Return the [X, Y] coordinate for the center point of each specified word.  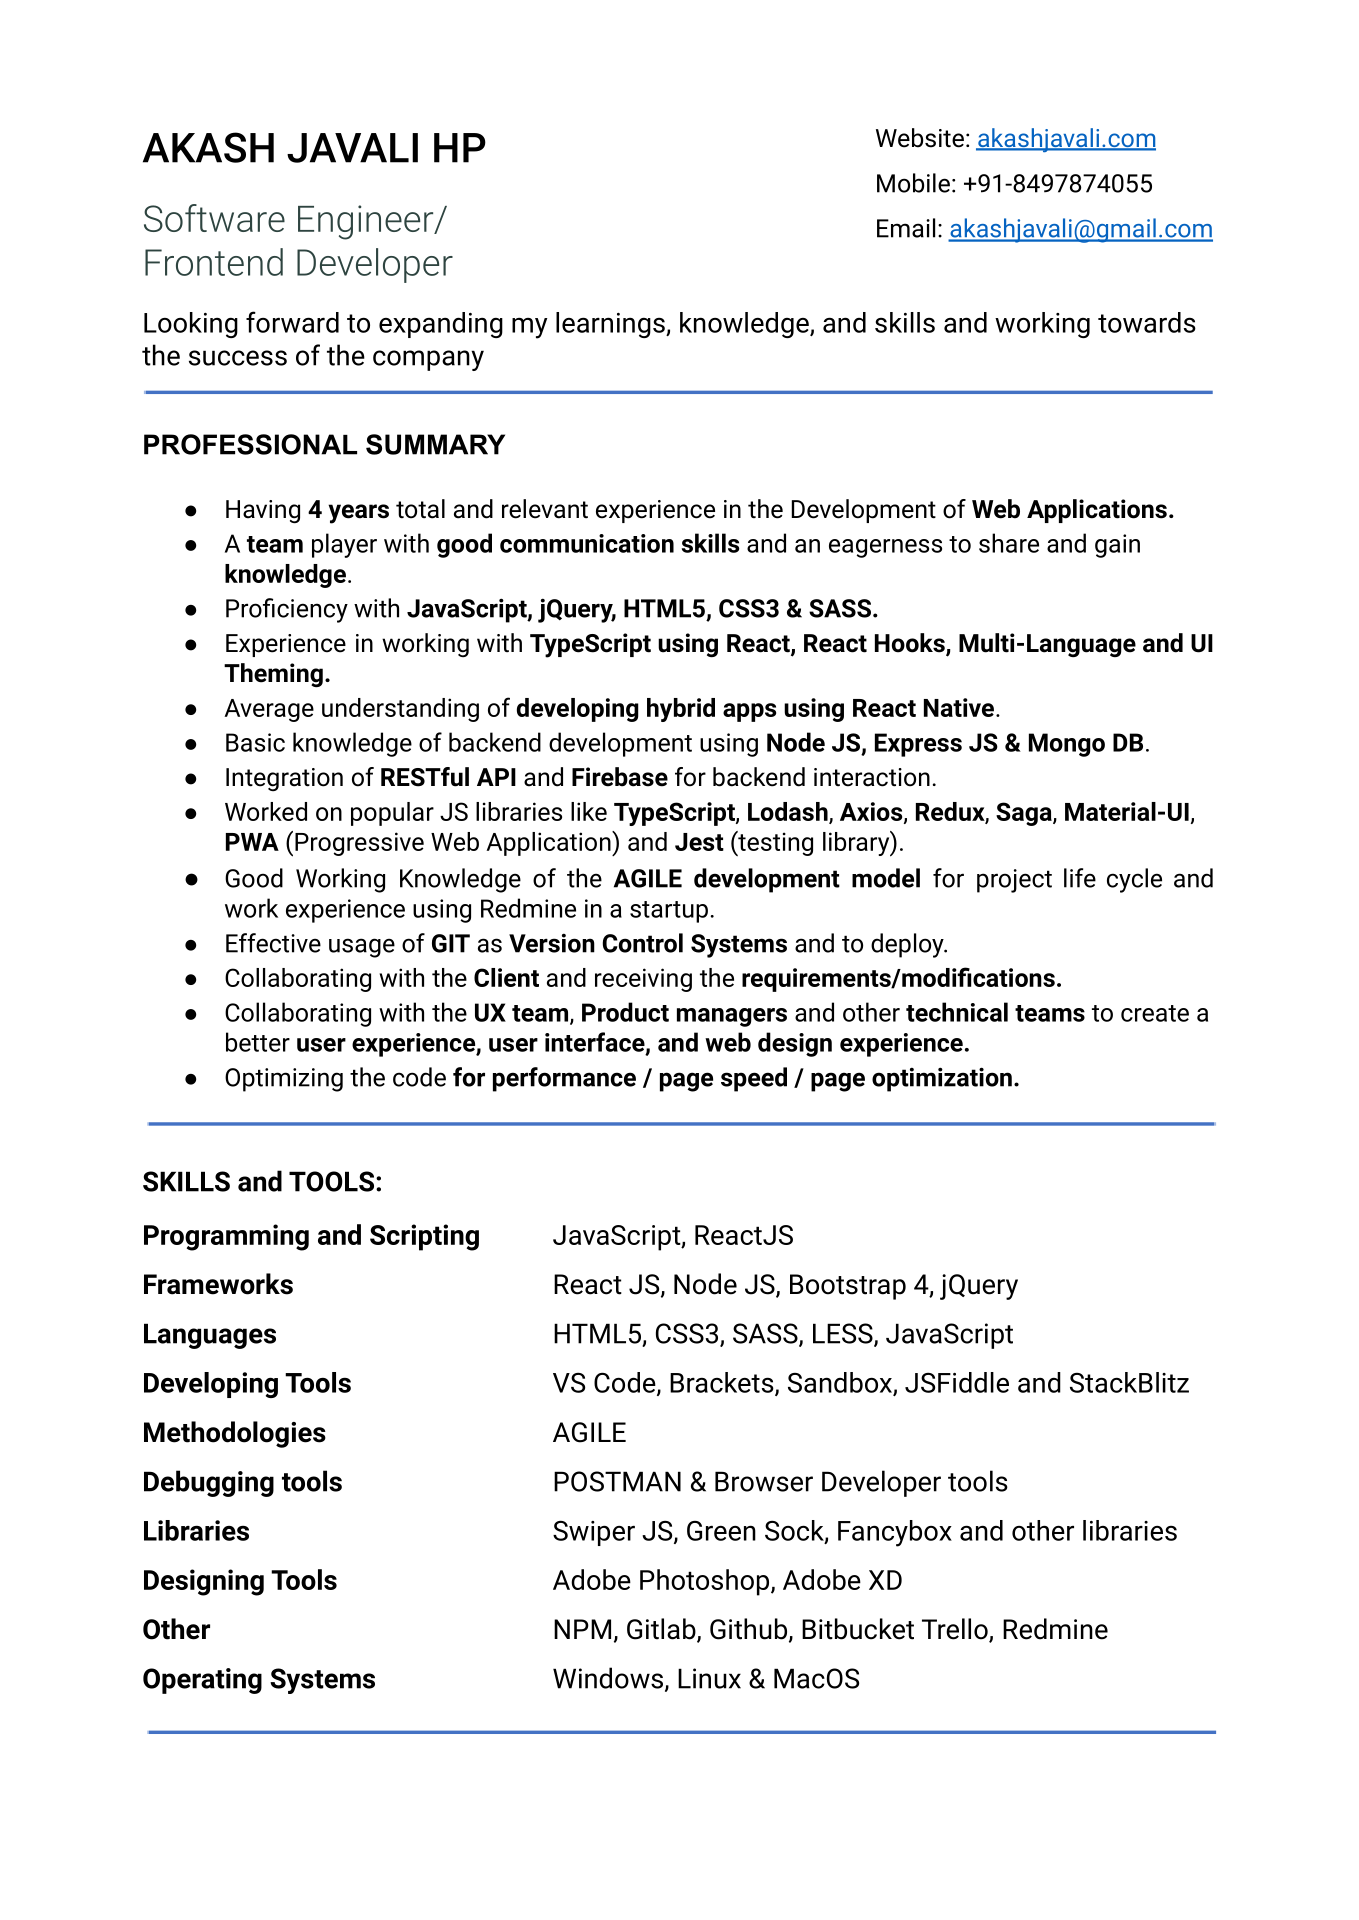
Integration [284, 779]
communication [587, 543]
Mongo [1067, 745]
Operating [202, 1681]
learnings [611, 325]
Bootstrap [848, 1287]
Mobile [913, 183]
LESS [844, 1334]
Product [625, 1012]
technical [957, 1012]
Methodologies [235, 1434]
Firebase [620, 777]
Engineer [367, 222]
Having [263, 512]
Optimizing [284, 1080]
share [1009, 543]
